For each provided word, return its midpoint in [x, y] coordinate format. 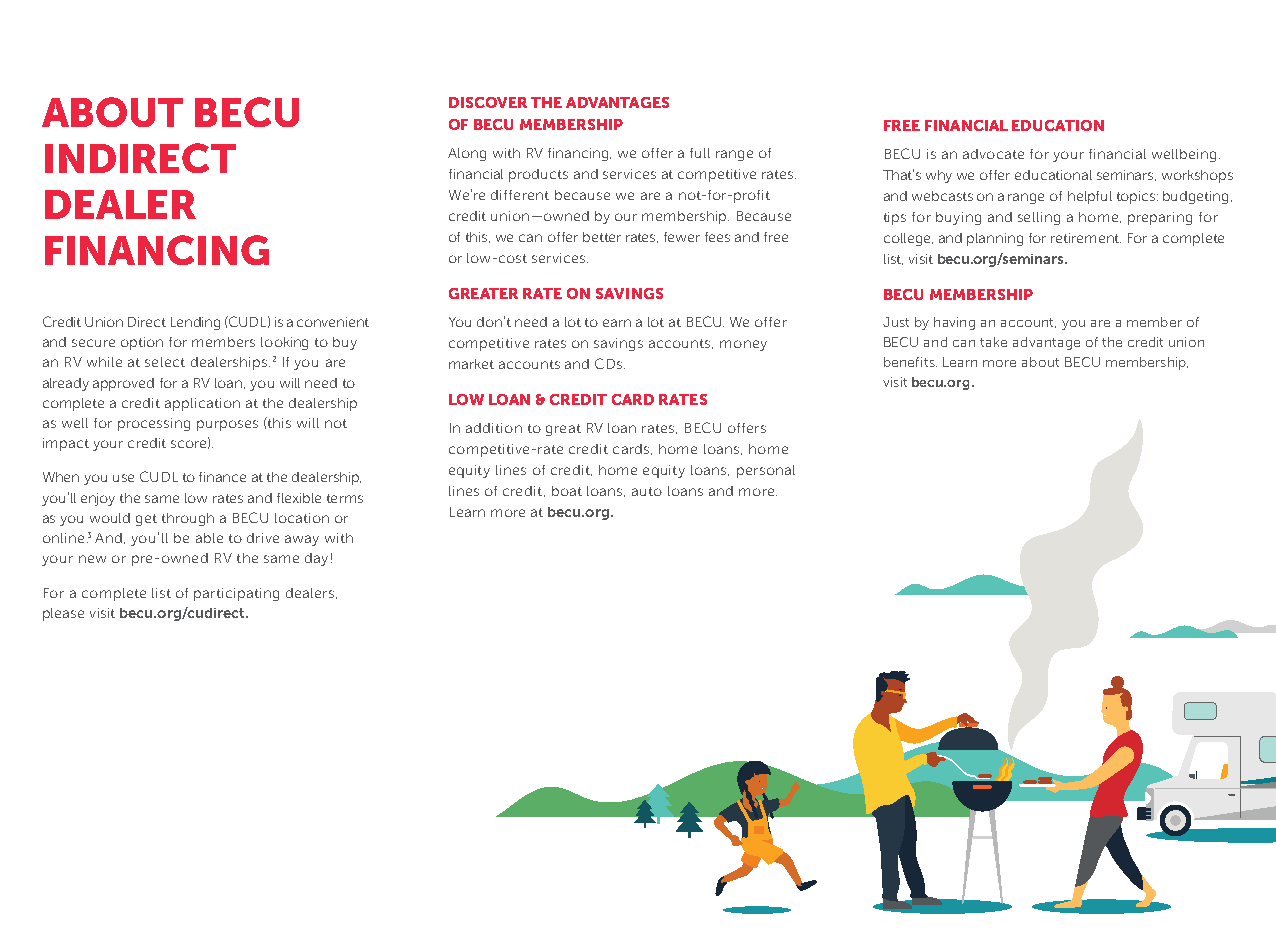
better [602, 237]
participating [236, 594]
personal [766, 471]
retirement [1086, 238]
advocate [993, 154]
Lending [195, 323]
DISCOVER [488, 102]
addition [494, 428]
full [700, 153]
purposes [227, 425]
